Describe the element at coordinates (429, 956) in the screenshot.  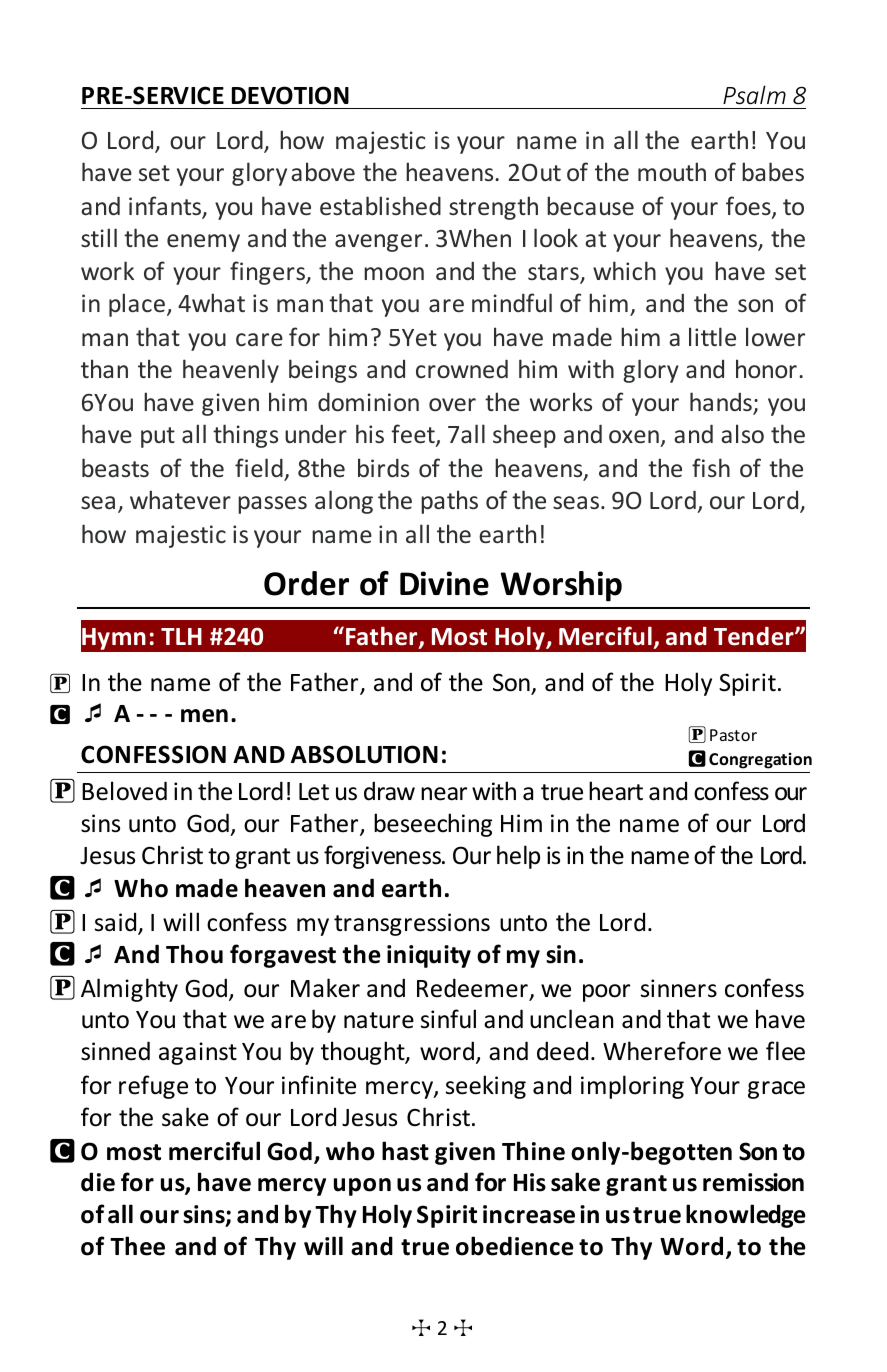
I see `iniquity` at that location.
